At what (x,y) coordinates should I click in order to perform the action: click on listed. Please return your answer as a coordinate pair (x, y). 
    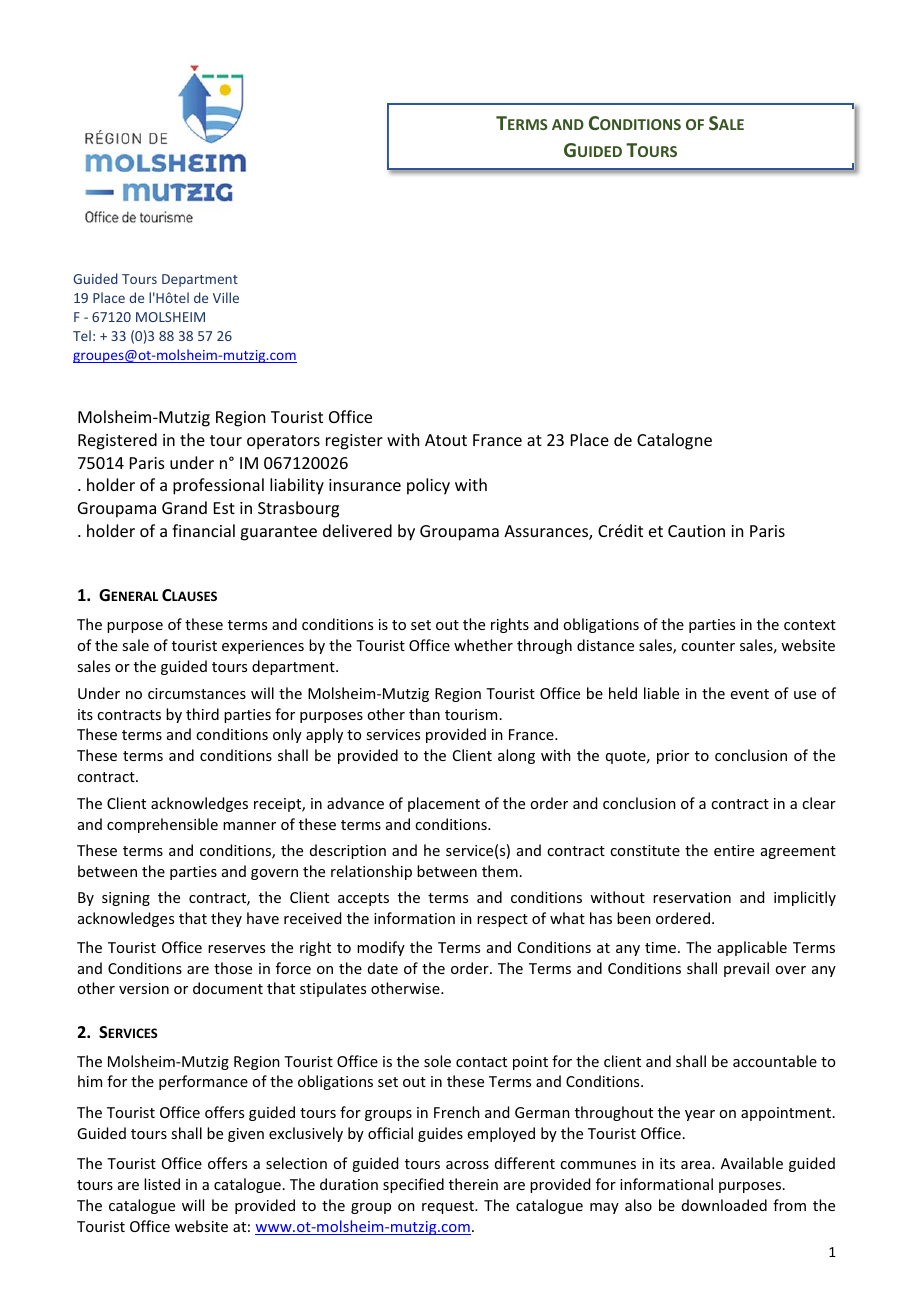
    Looking at the image, I should click on (162, 1184).
